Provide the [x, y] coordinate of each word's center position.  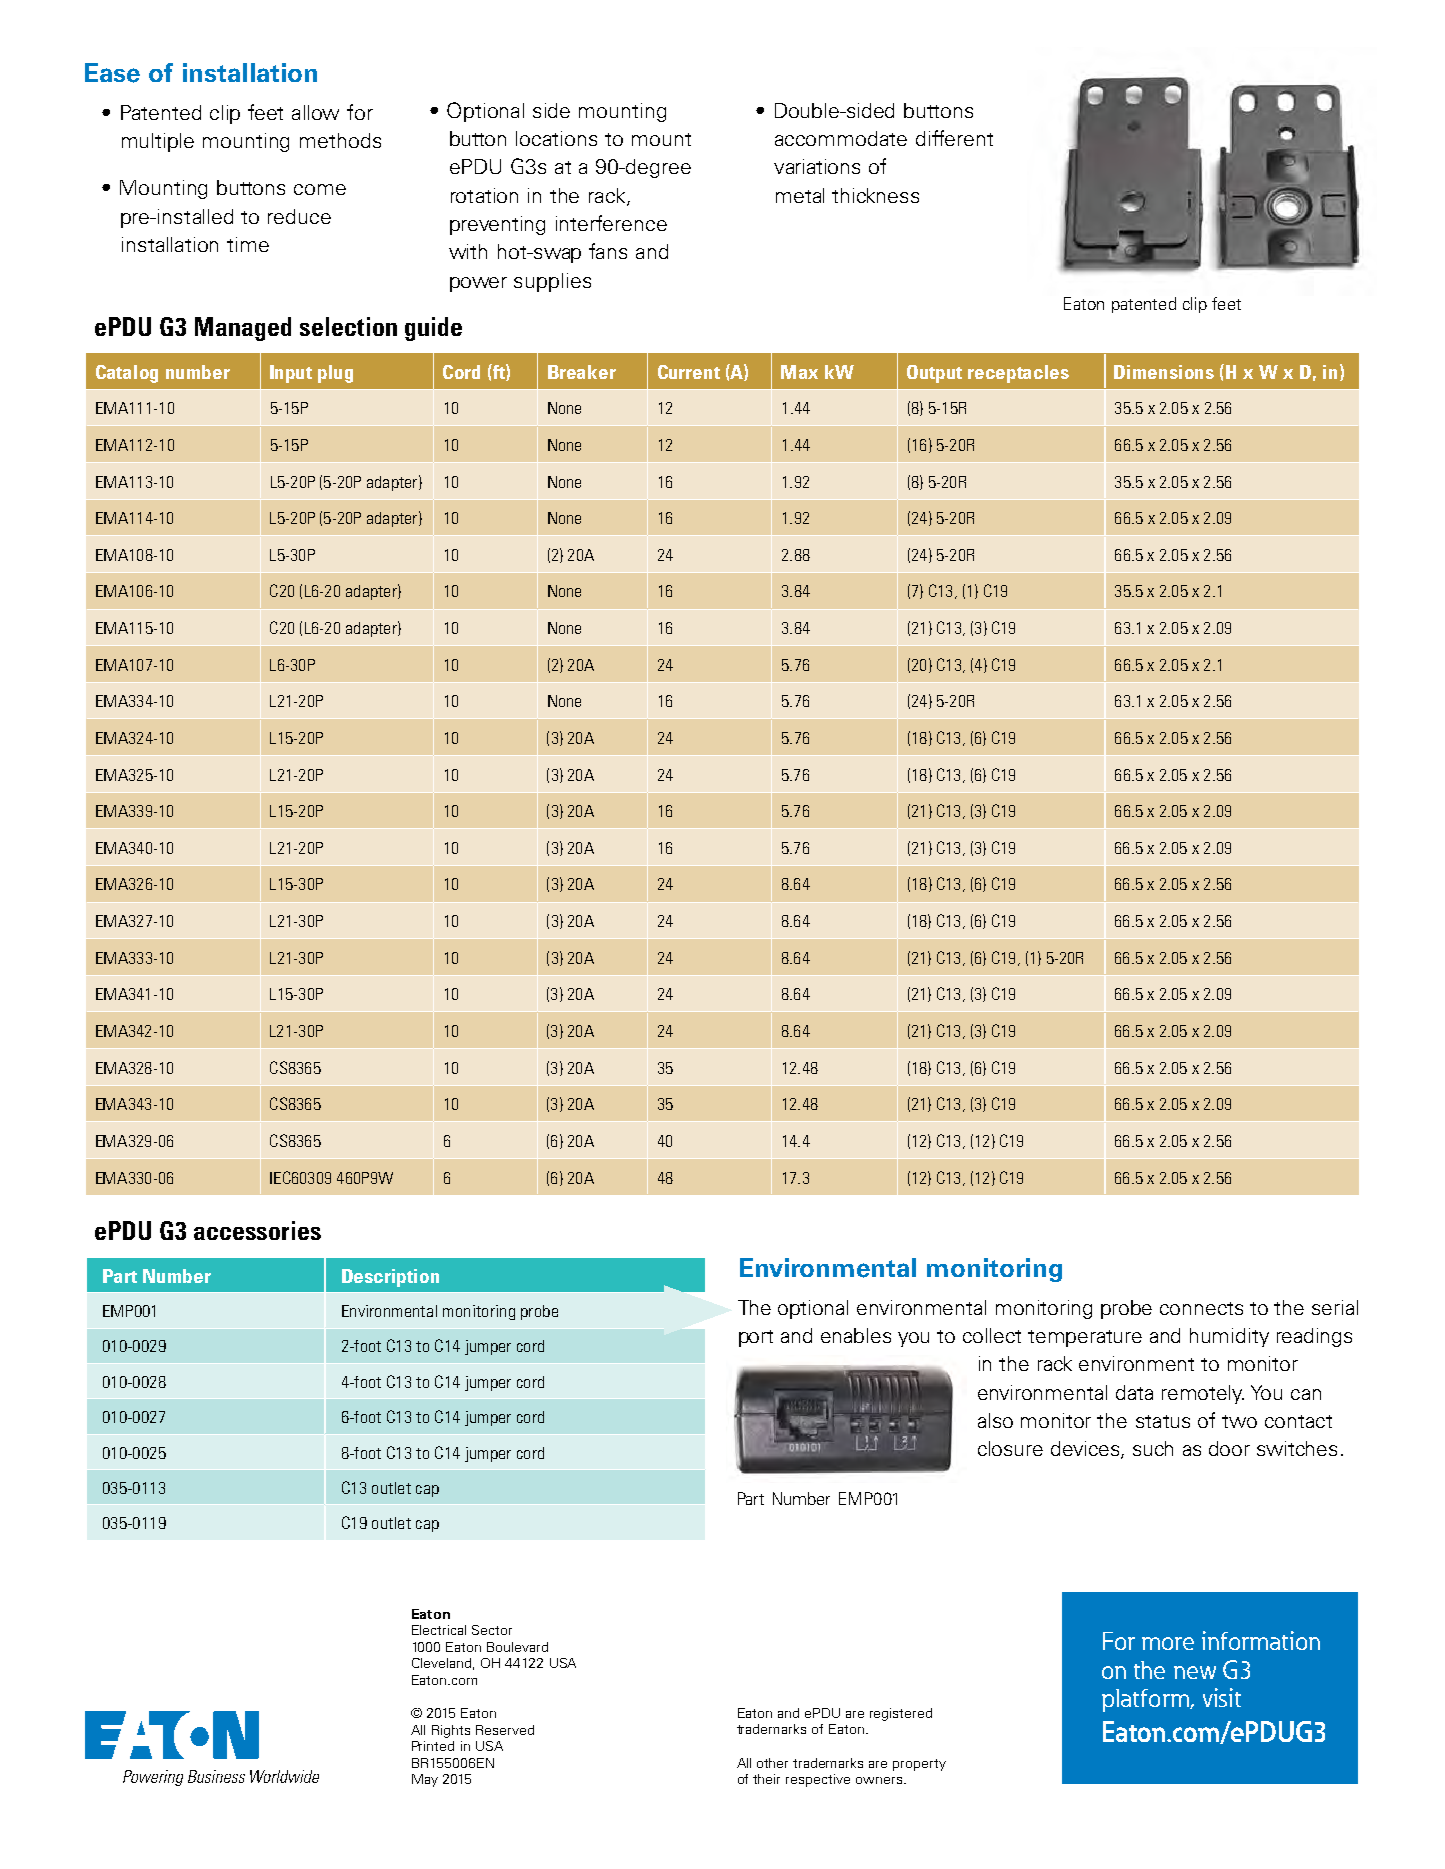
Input [291, 374]
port [756, 1338]
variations [817, 166]
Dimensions [1164, 372]
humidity [1229, 1337]
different [954, 138]
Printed [433, 1746]
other [772, 1763]
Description [390, 1278]
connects [1201, 1308]
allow [315, 112]
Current [689, 372]
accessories [257, 1230]
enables [856, 1335]
